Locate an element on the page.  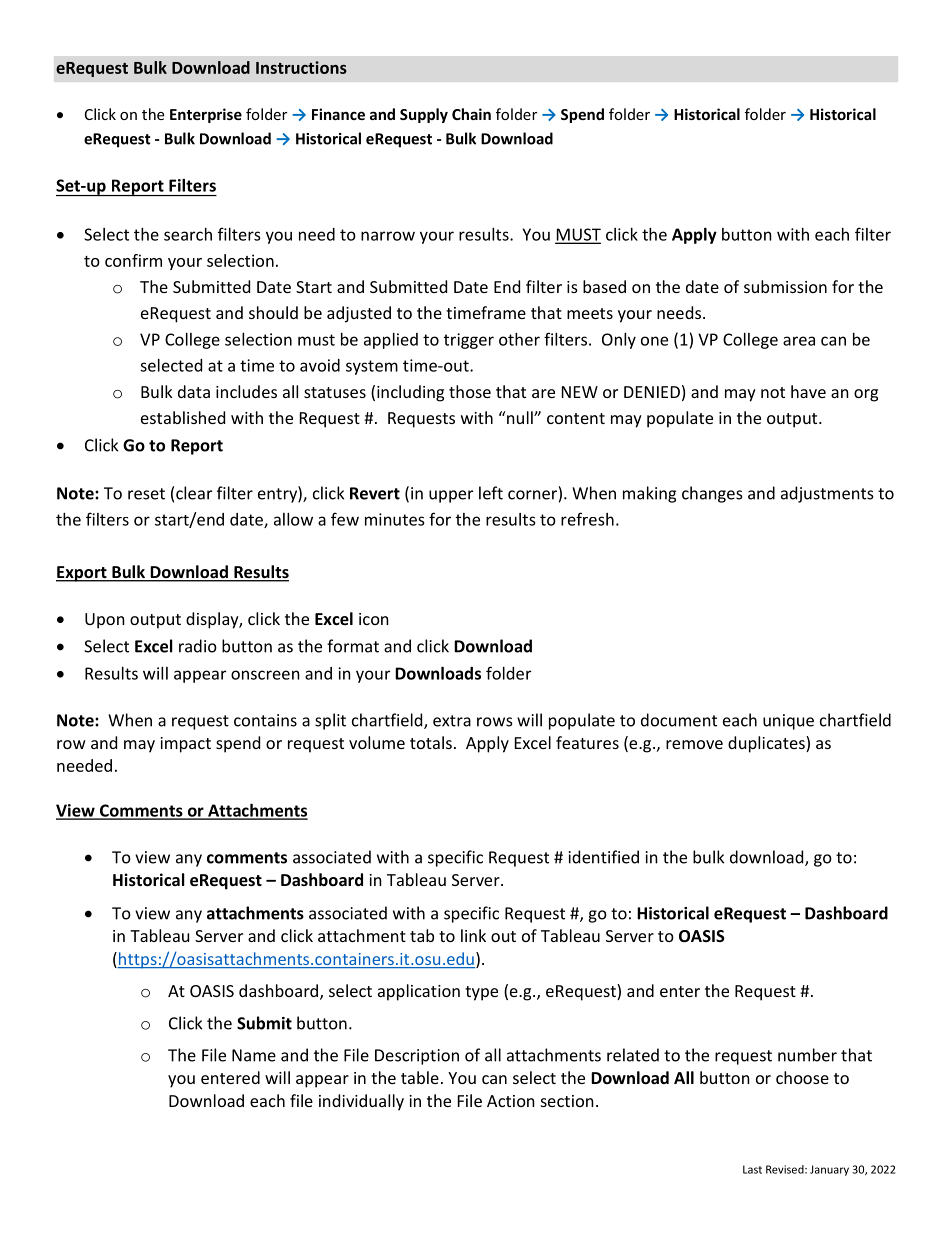
Instructions is located at coordinates (301, 67).
